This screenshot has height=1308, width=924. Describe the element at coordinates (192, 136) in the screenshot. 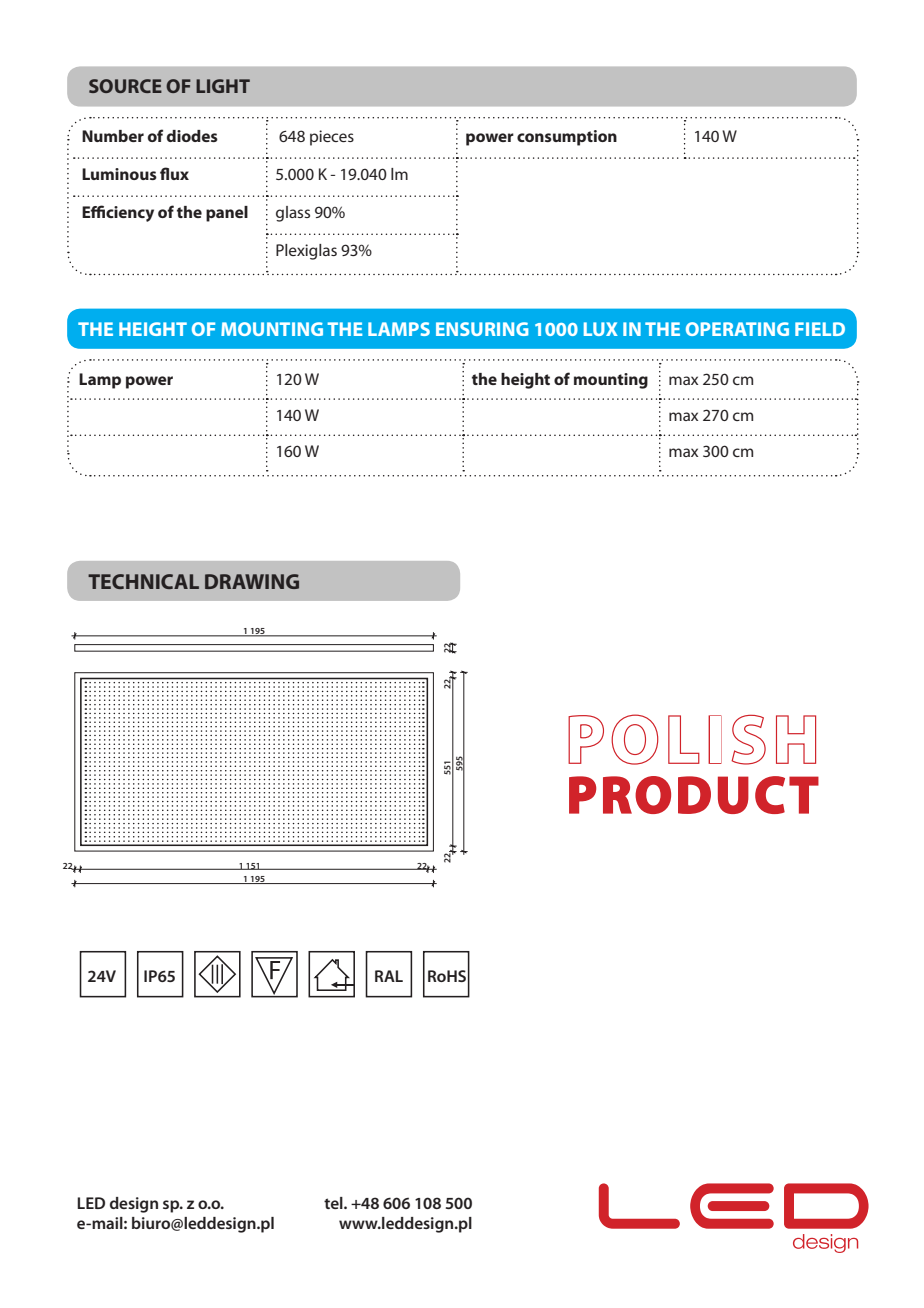

I see `diodes` at that location.
